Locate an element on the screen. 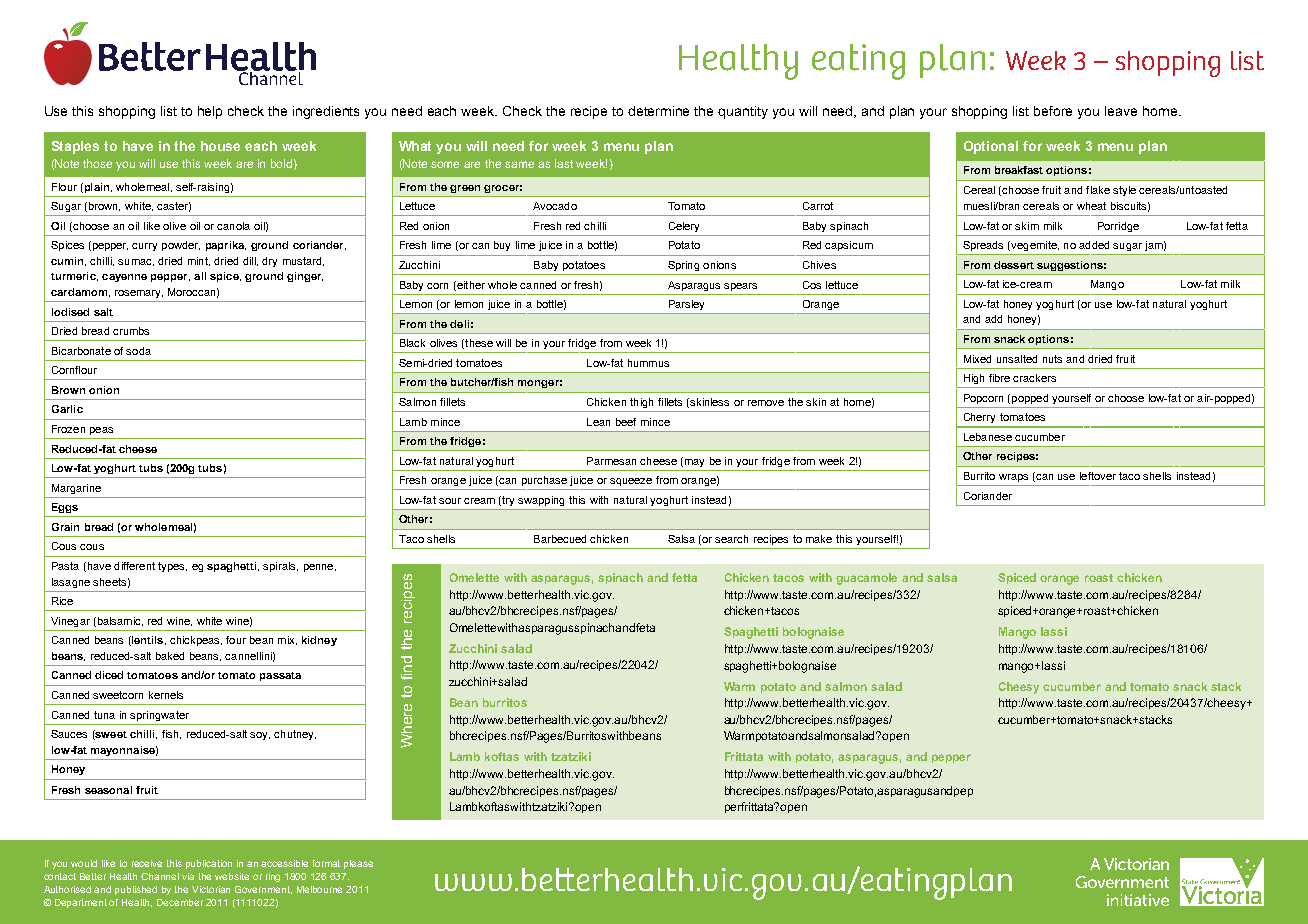  Margarine is located at coordinates (76, 489).
